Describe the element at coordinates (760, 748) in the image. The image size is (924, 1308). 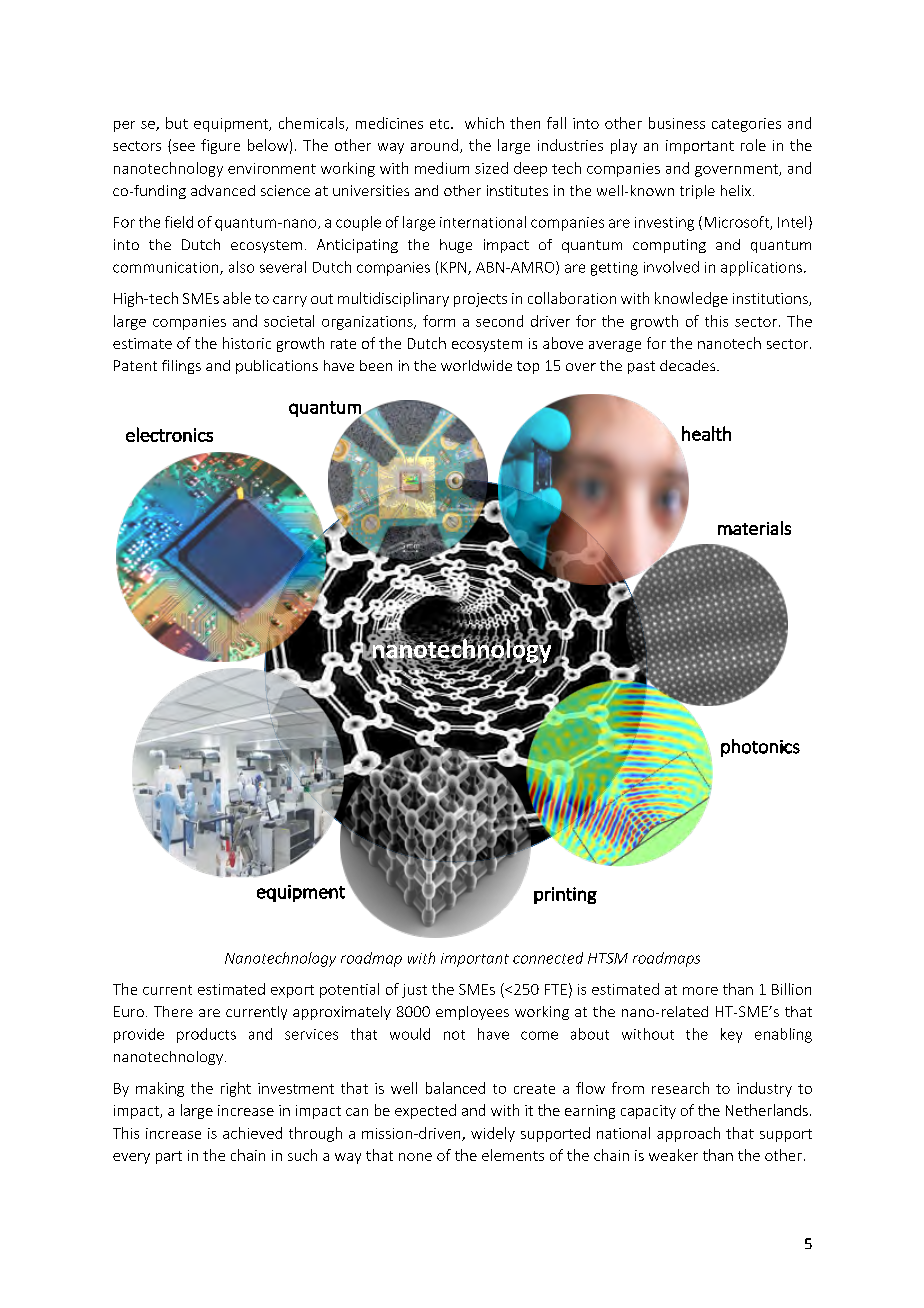
I see `photonics` at that location.
